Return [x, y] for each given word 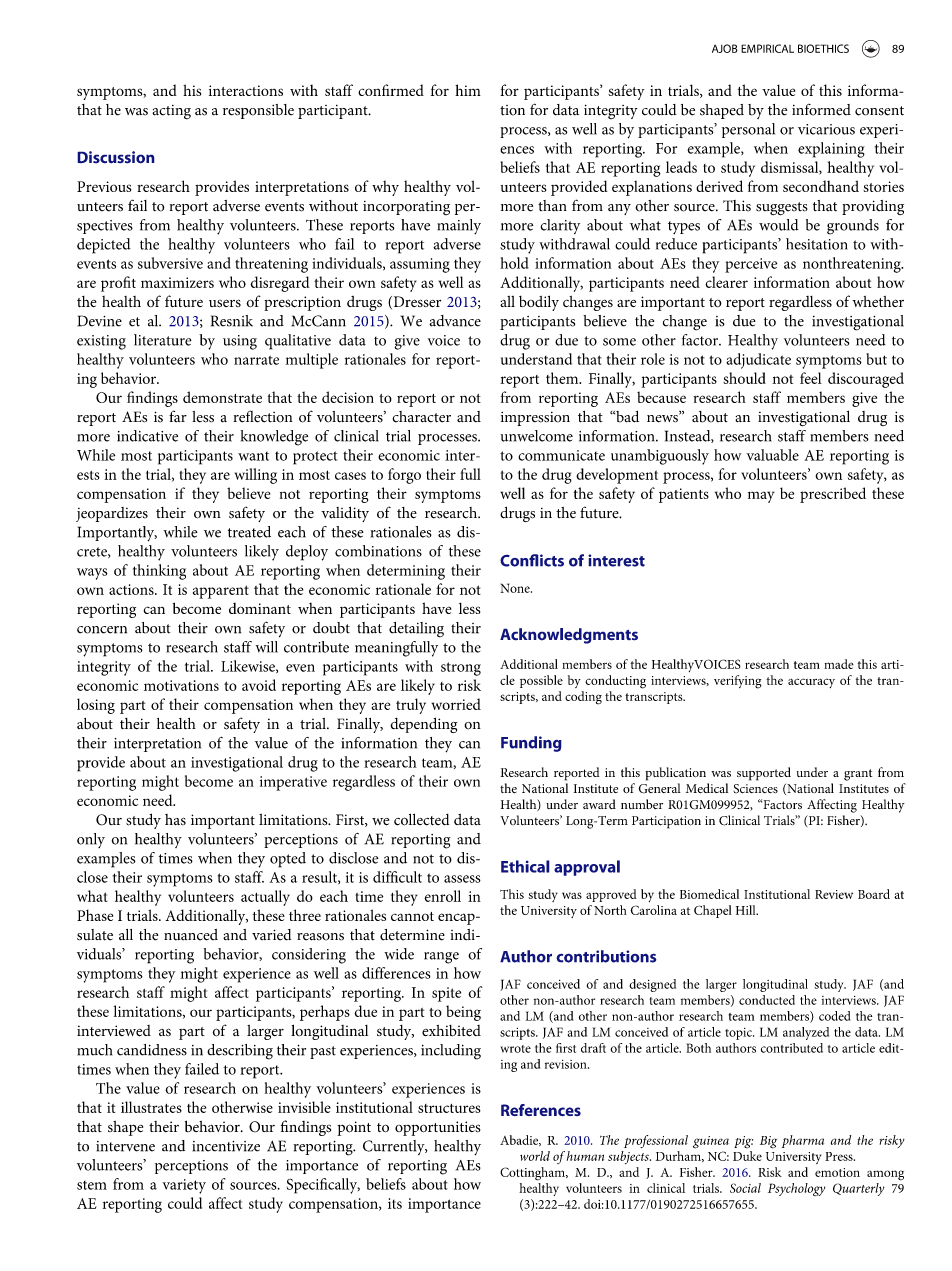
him [468, 90]
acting [171, 112]
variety [184, 1186]
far [178, 416]
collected [421, 819]
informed [821, 110]
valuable [772, 455]
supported [764, 774]
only [91, 840]
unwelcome [537, 436]
